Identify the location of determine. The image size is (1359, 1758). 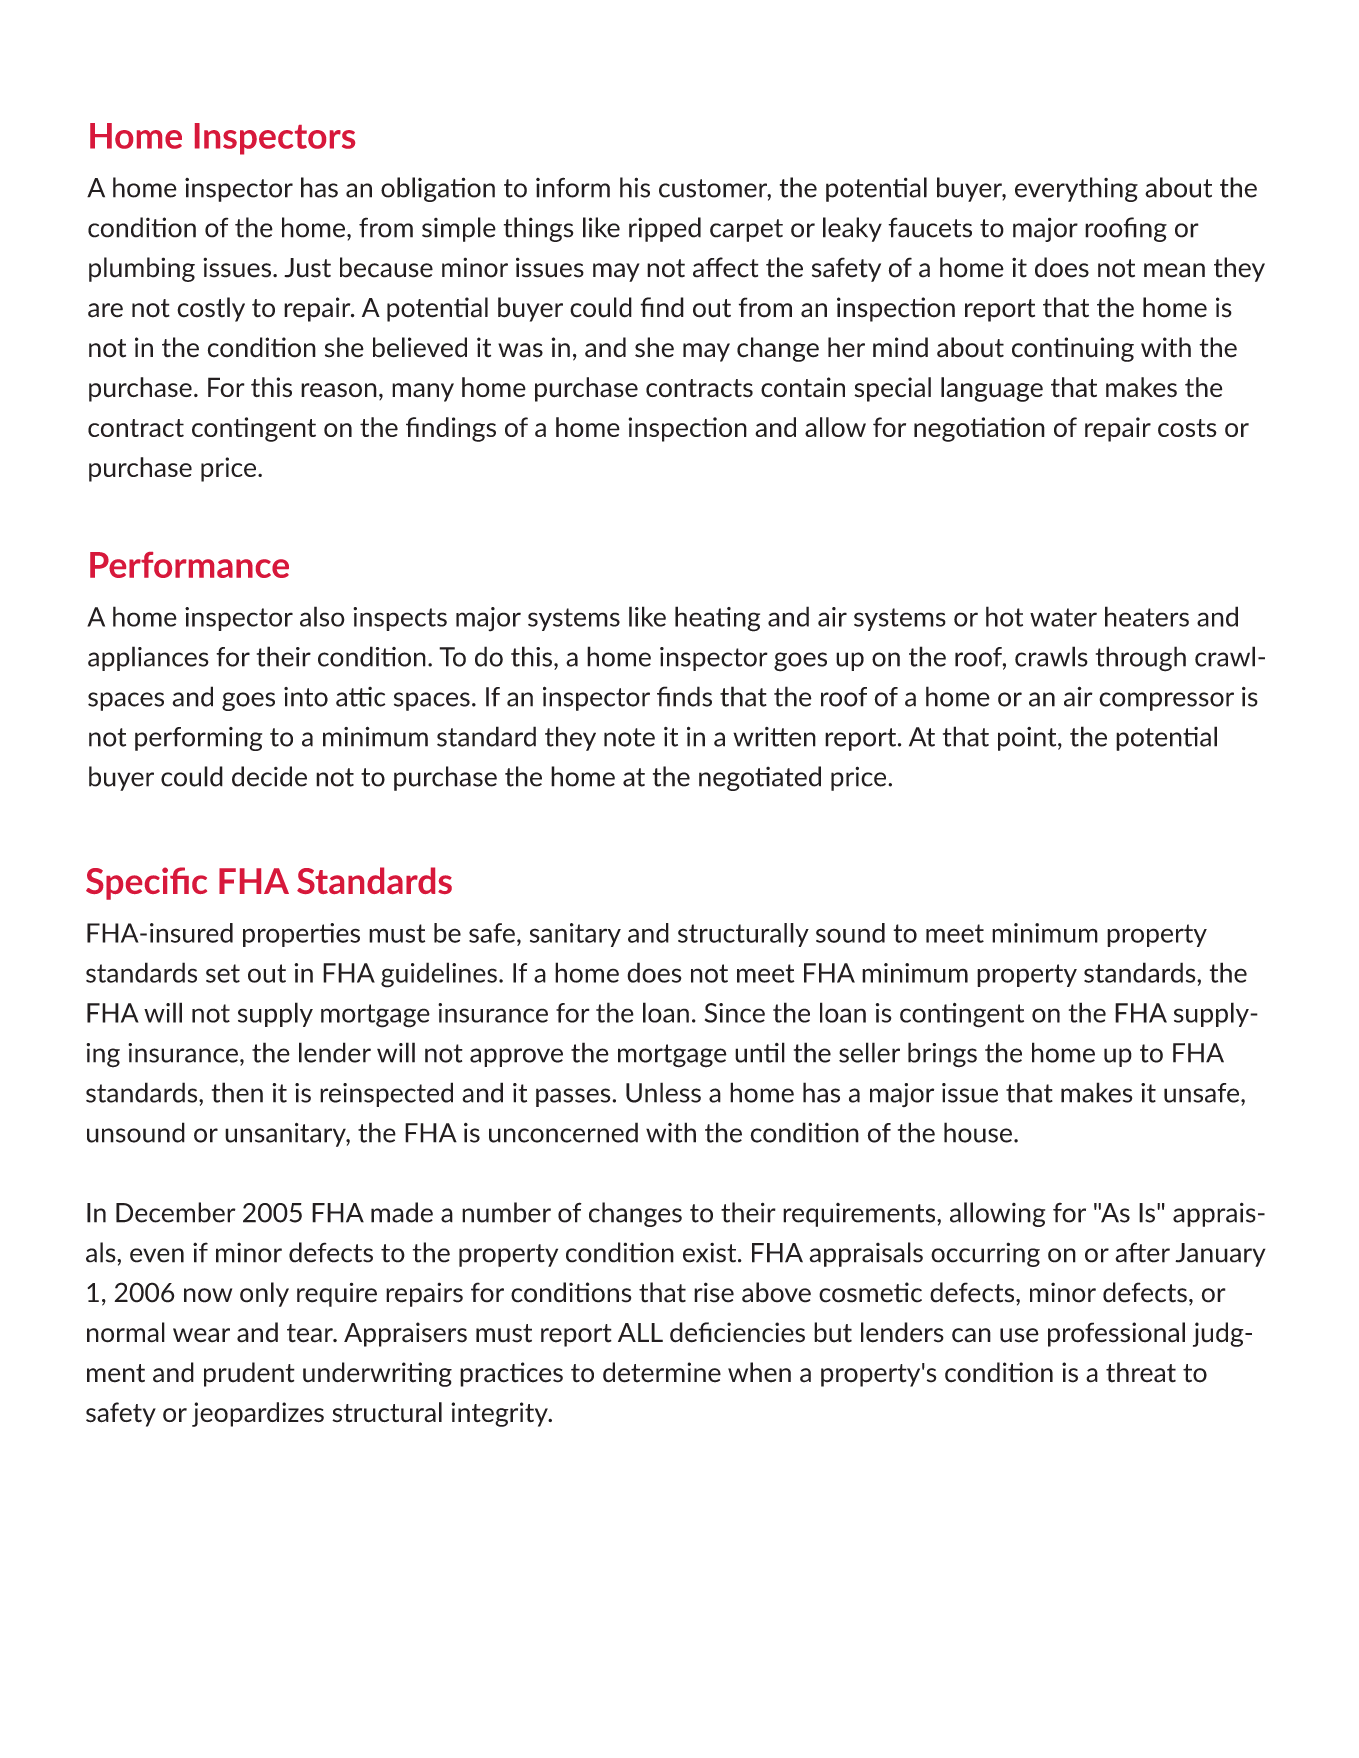
(662, 1372).
